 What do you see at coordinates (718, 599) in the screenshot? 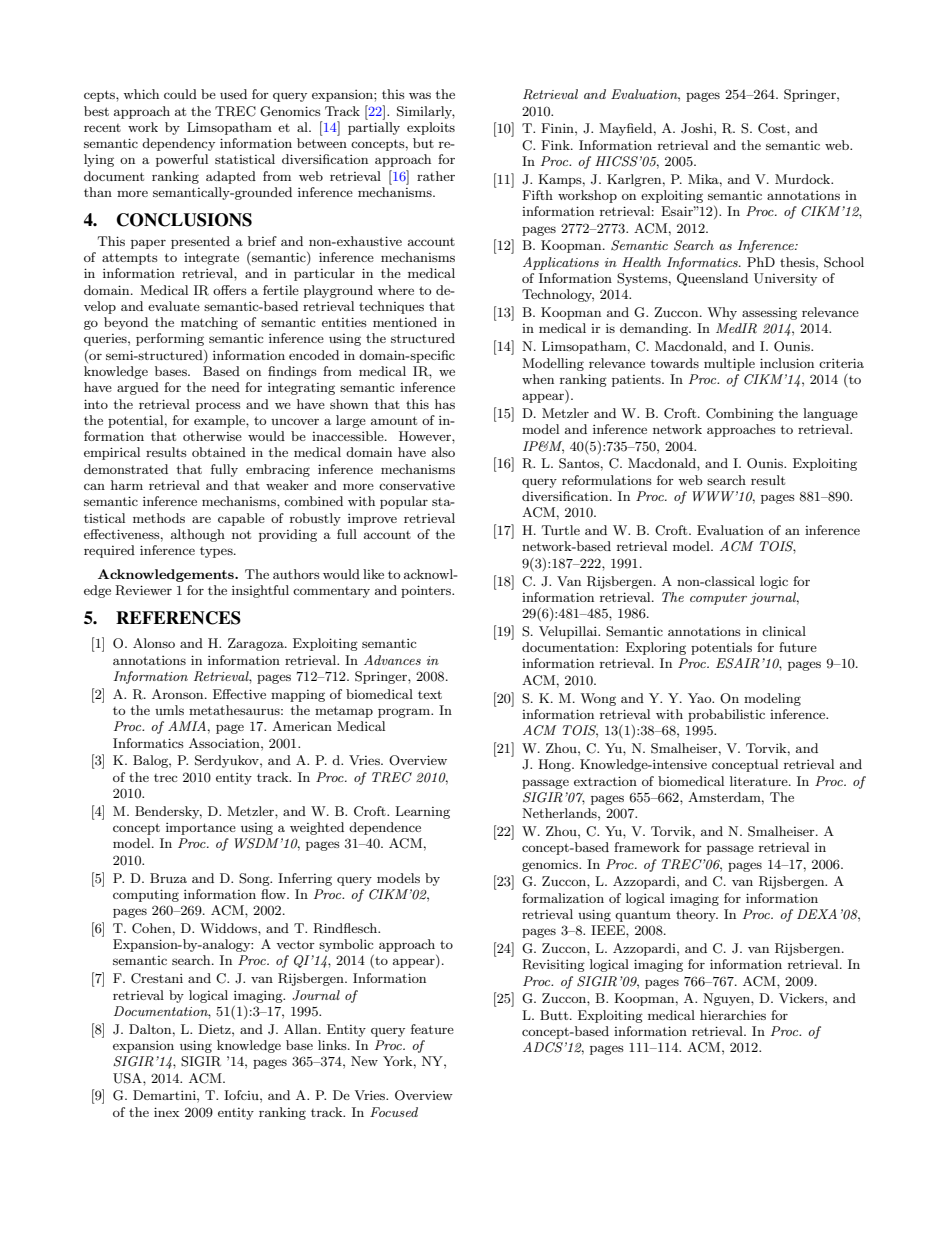
I see `computer` at bounding box center [718, 599].
